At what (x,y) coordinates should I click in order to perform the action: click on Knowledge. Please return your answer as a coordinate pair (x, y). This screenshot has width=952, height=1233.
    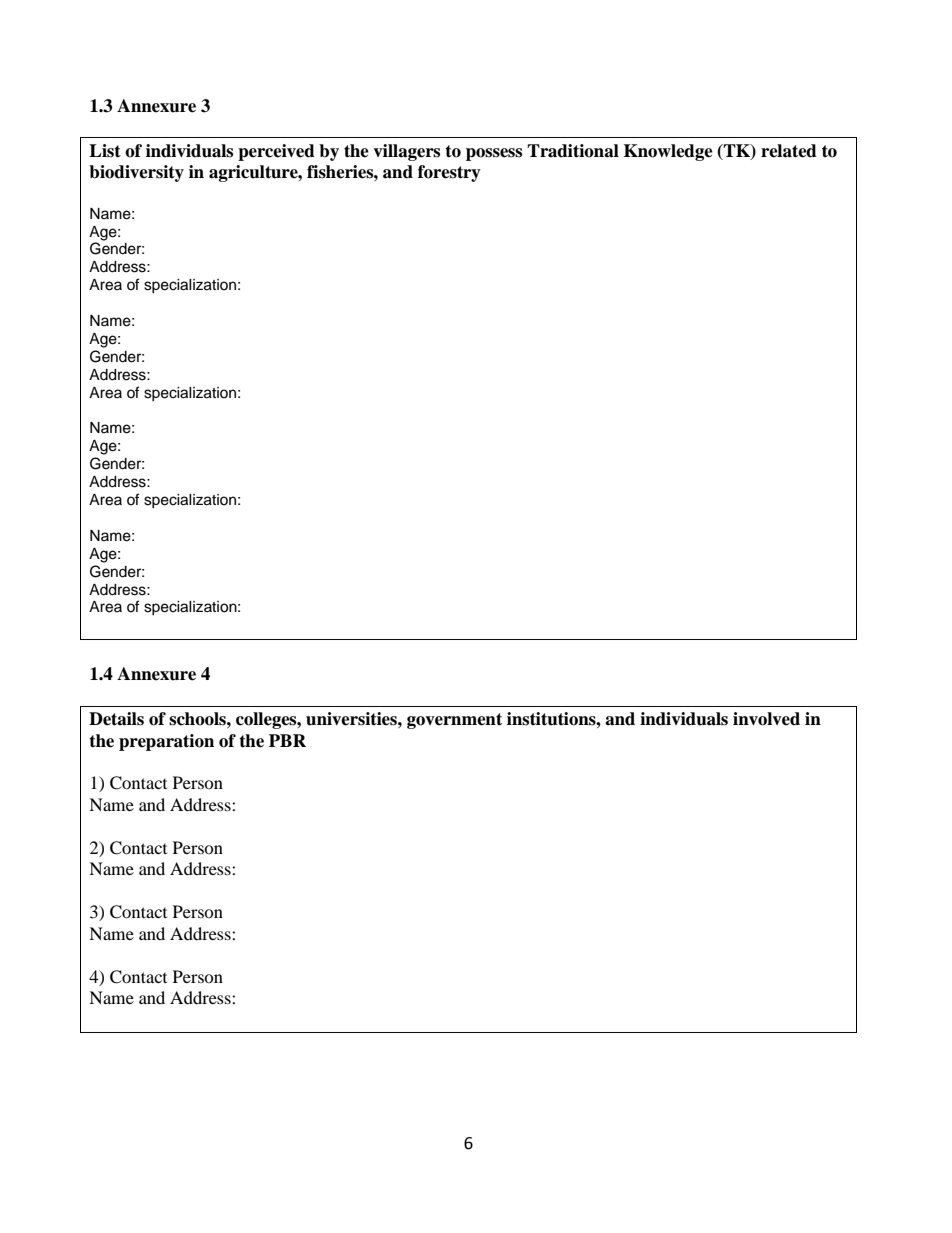
    Looking at the image, I should click on (668, 152).
